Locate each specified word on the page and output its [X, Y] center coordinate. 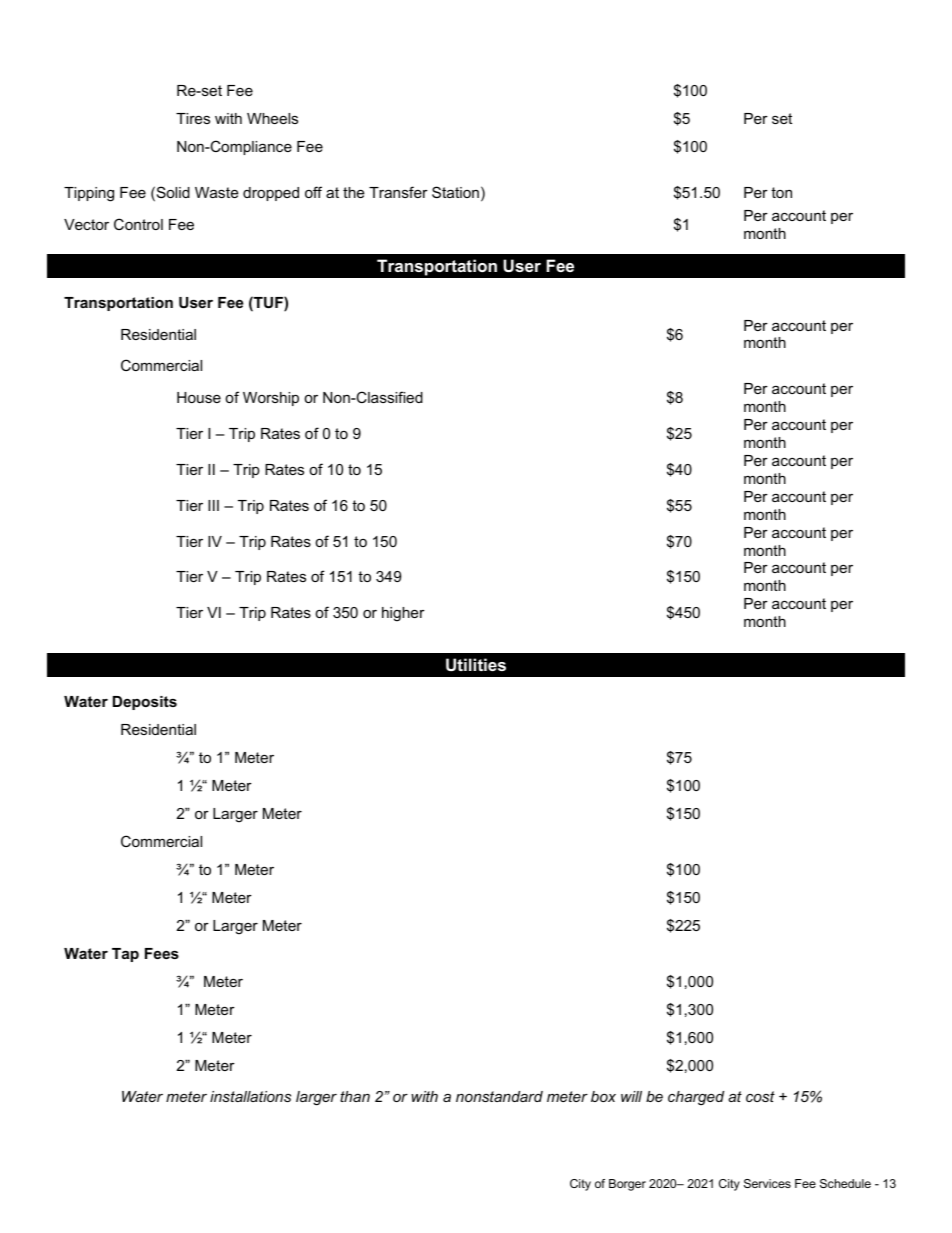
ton [781, 192]
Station [455, 192]
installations [250, 1096]
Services [767, 1183]
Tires [193, 118]
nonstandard [499, 1096]
